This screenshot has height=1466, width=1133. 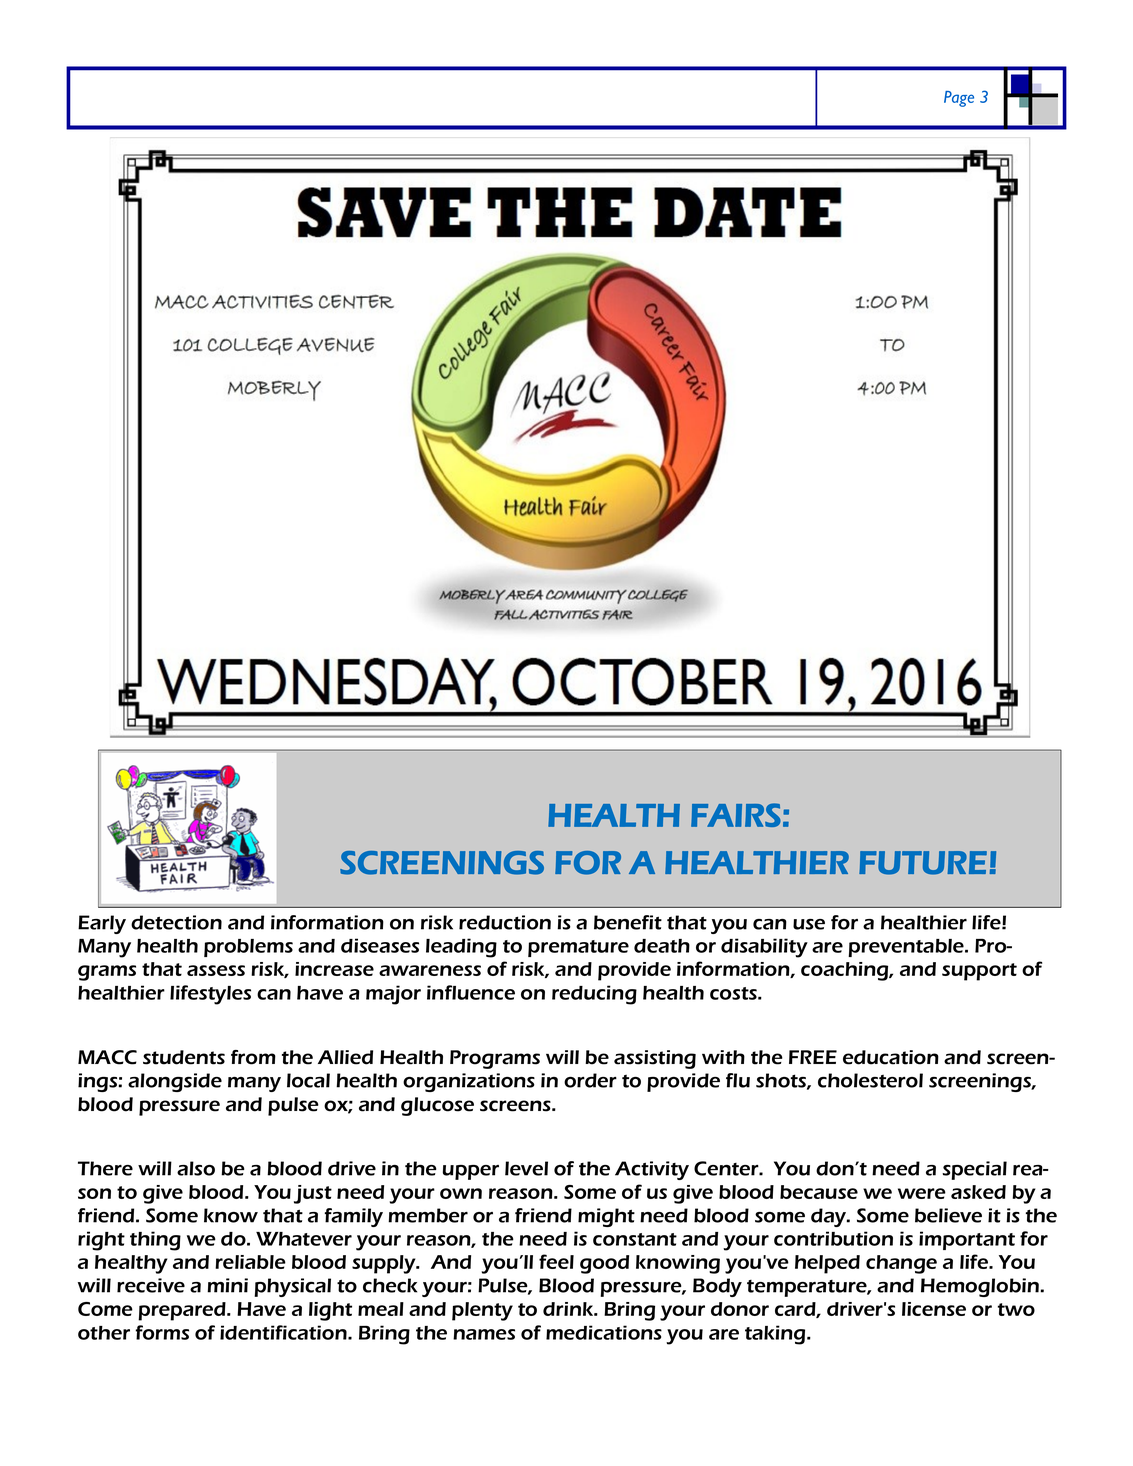 I want to click on feel, so click(x=556, y=1261).
